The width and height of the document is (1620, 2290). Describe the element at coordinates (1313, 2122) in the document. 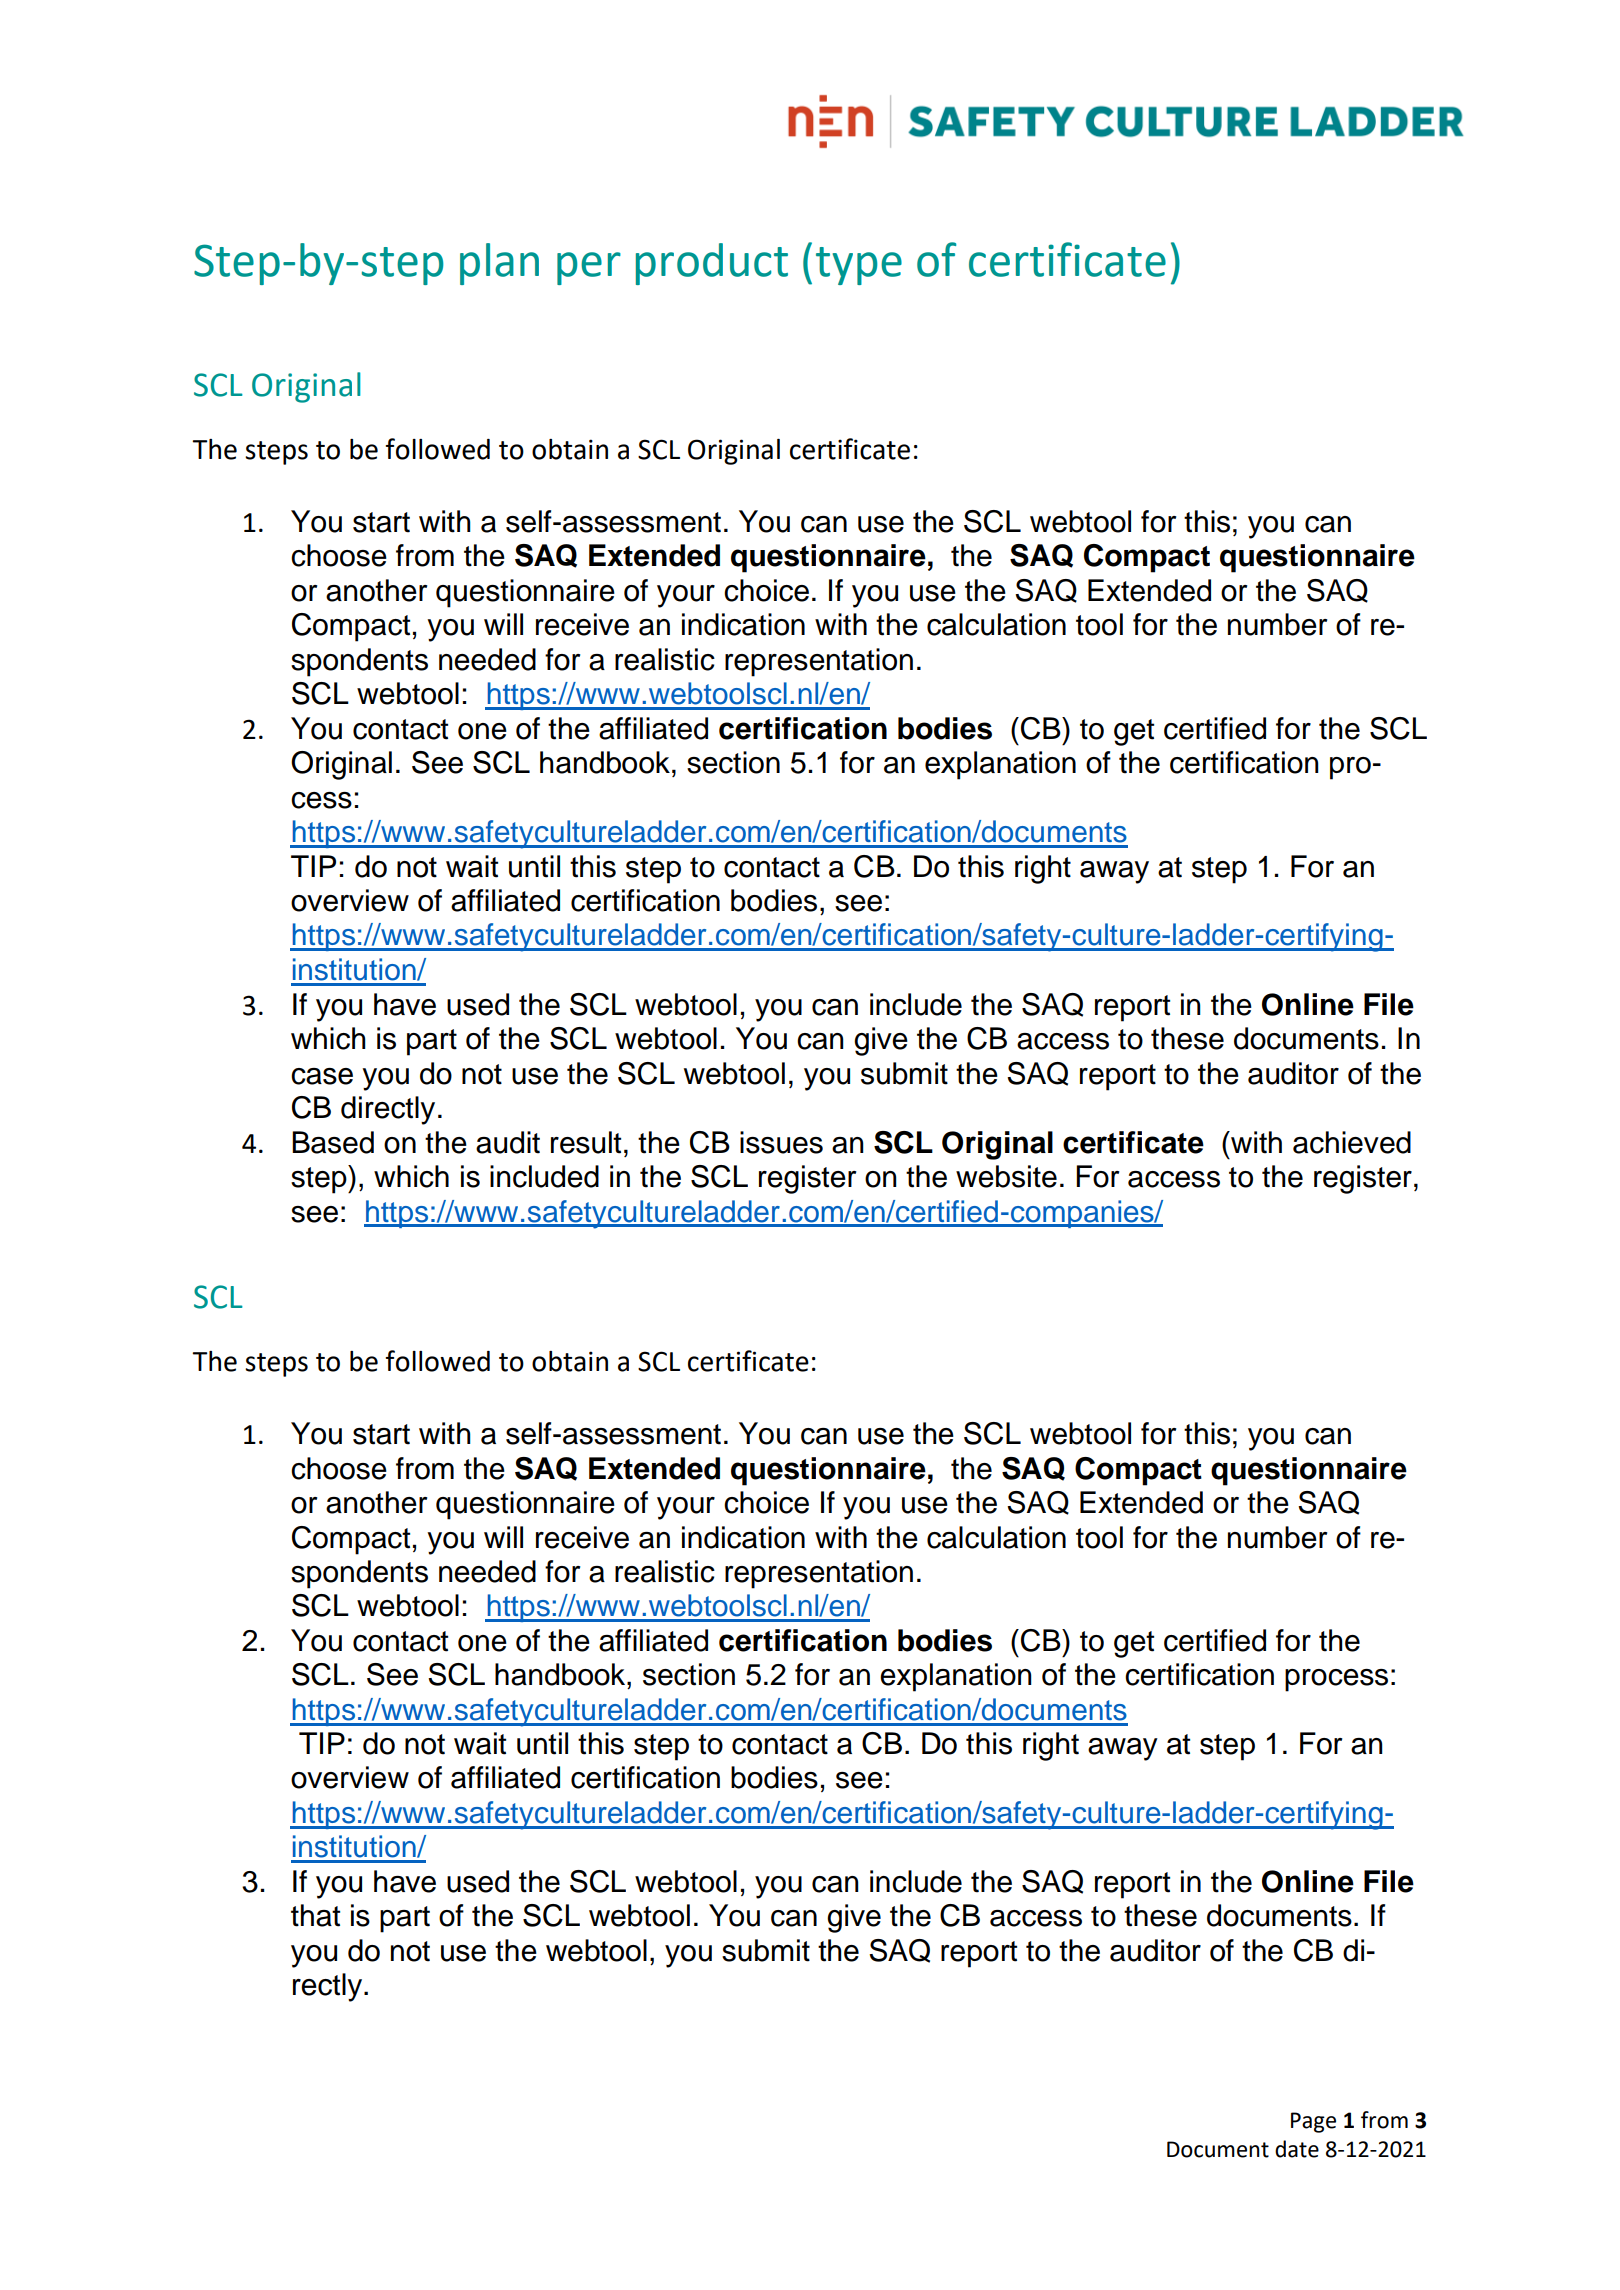

I see `Page` at that location.
